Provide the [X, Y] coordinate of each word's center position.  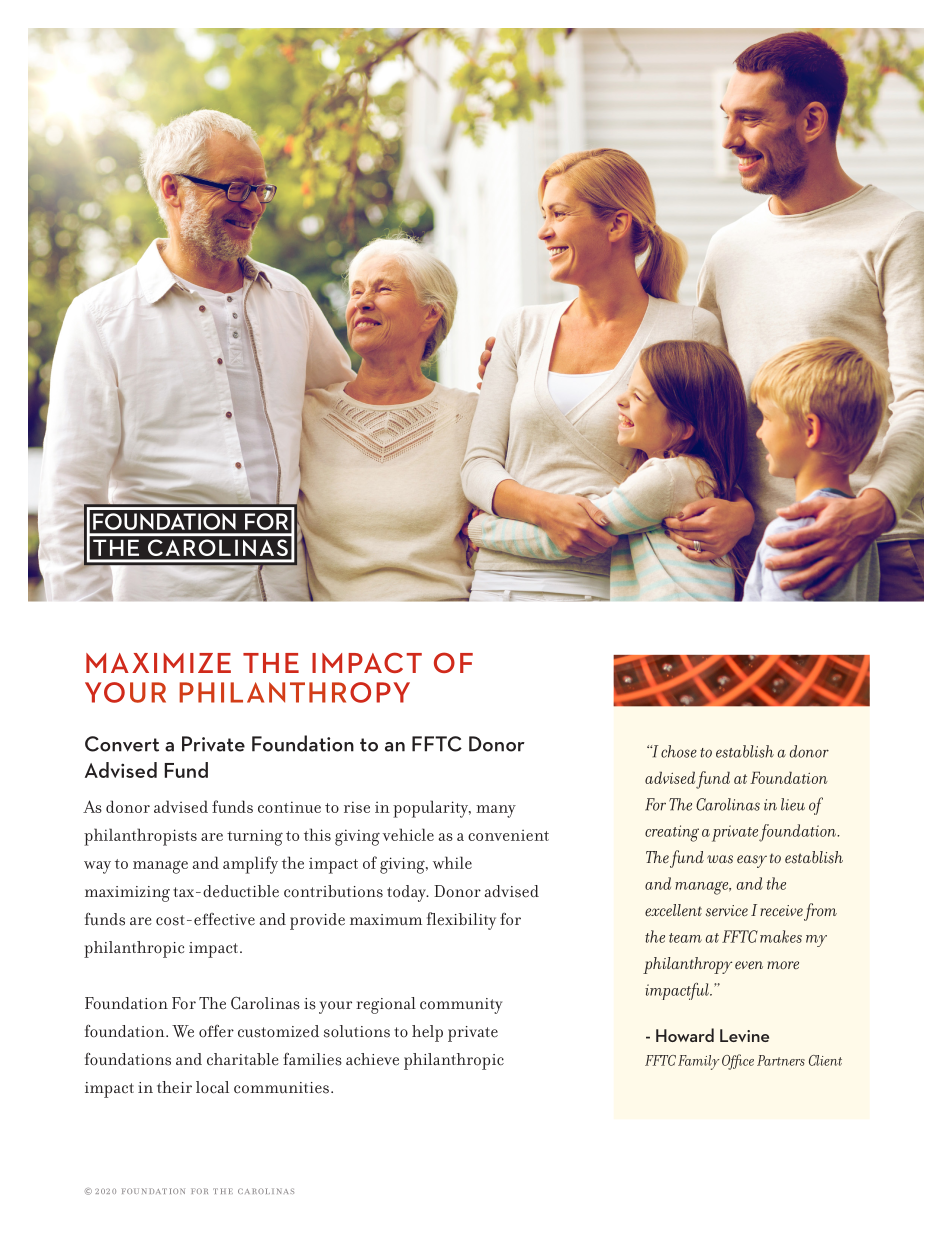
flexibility [461, 921]
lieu [793, 804]
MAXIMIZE [158, 663]
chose [679, 751]
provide [317, 921]
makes [781, 936]
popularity [432, 809]
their [174, 1087]
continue [289, 807]
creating [672, 833]
